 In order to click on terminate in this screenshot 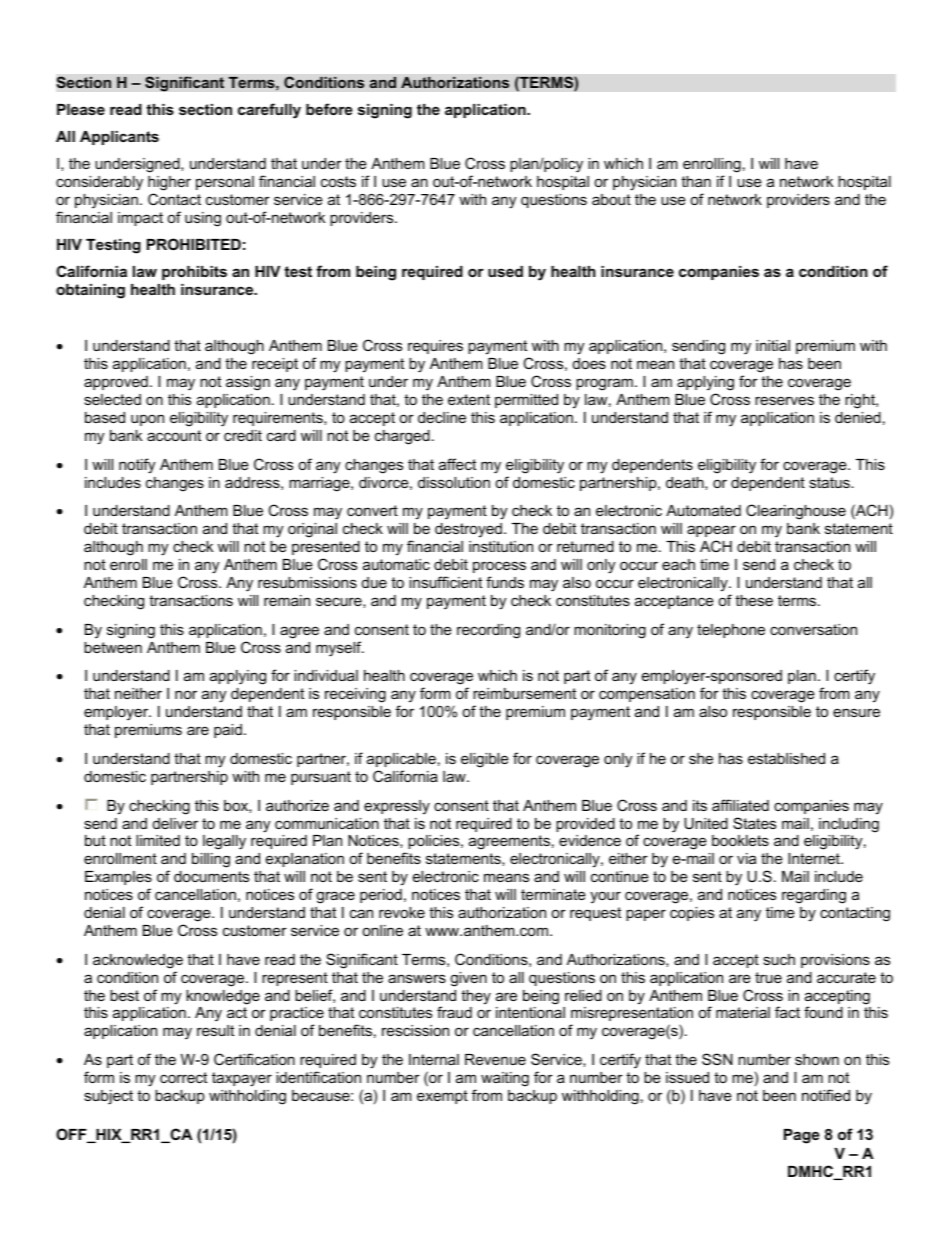, I will do `click(553, 894)`.
